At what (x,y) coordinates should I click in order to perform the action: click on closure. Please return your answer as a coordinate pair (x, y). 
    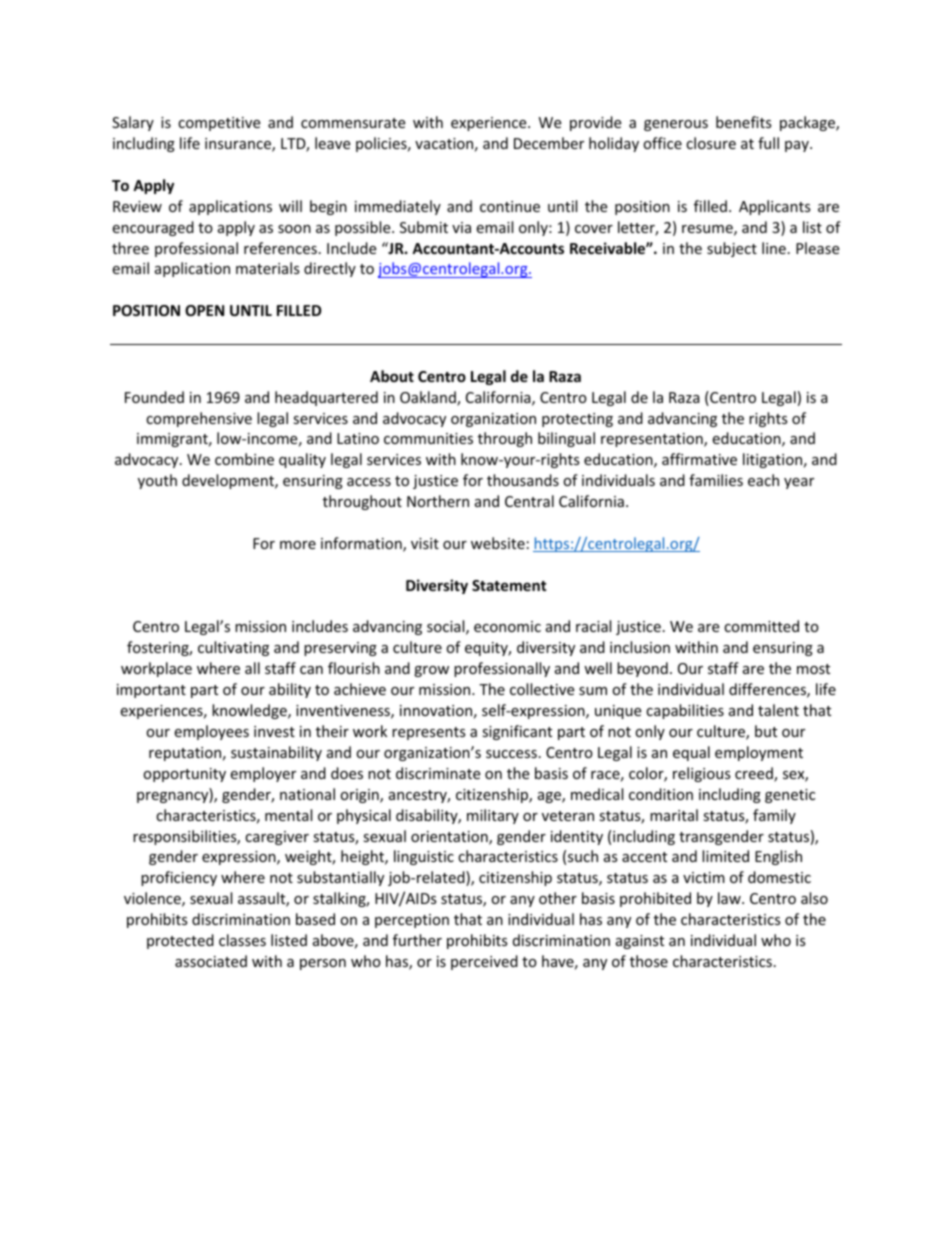
    Looking at the image, I should click on (711, 143).
